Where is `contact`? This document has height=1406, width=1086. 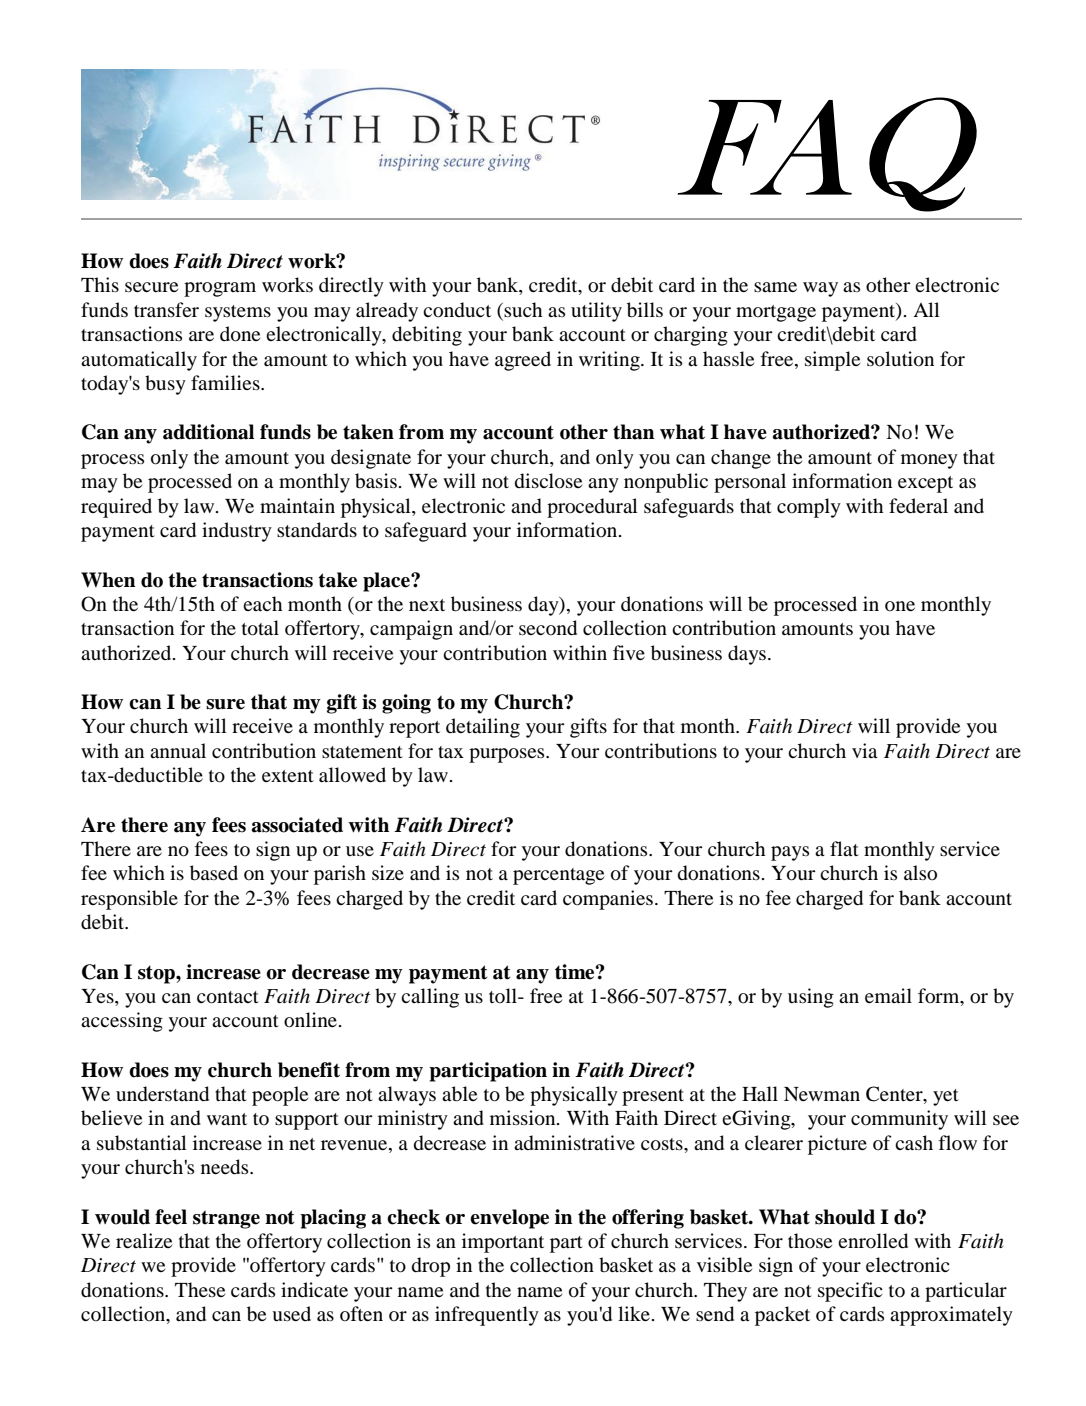
contact is located at coordinates (228, 997).
